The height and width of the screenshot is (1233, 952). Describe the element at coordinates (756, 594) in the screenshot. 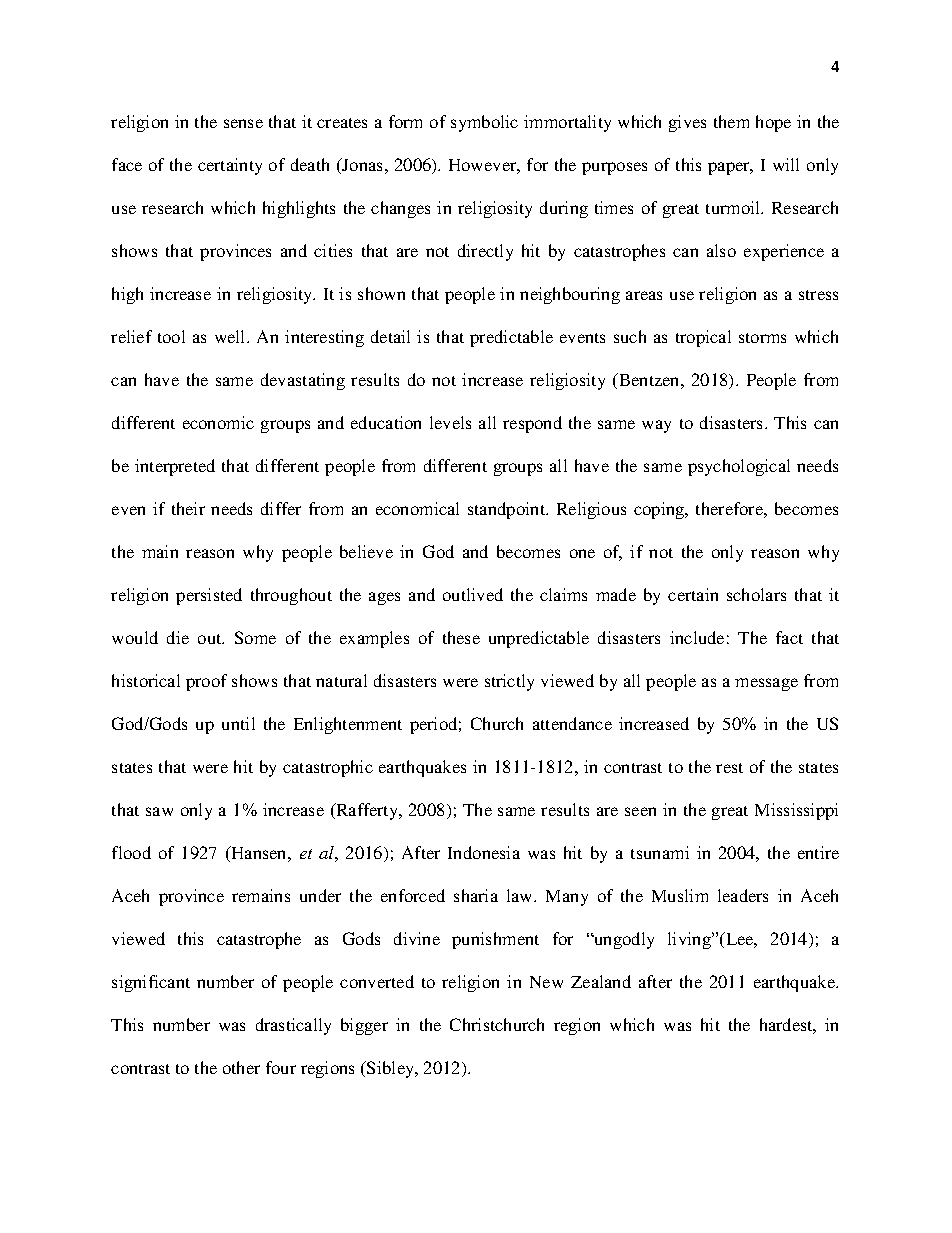

I see `scholars` at that location.
